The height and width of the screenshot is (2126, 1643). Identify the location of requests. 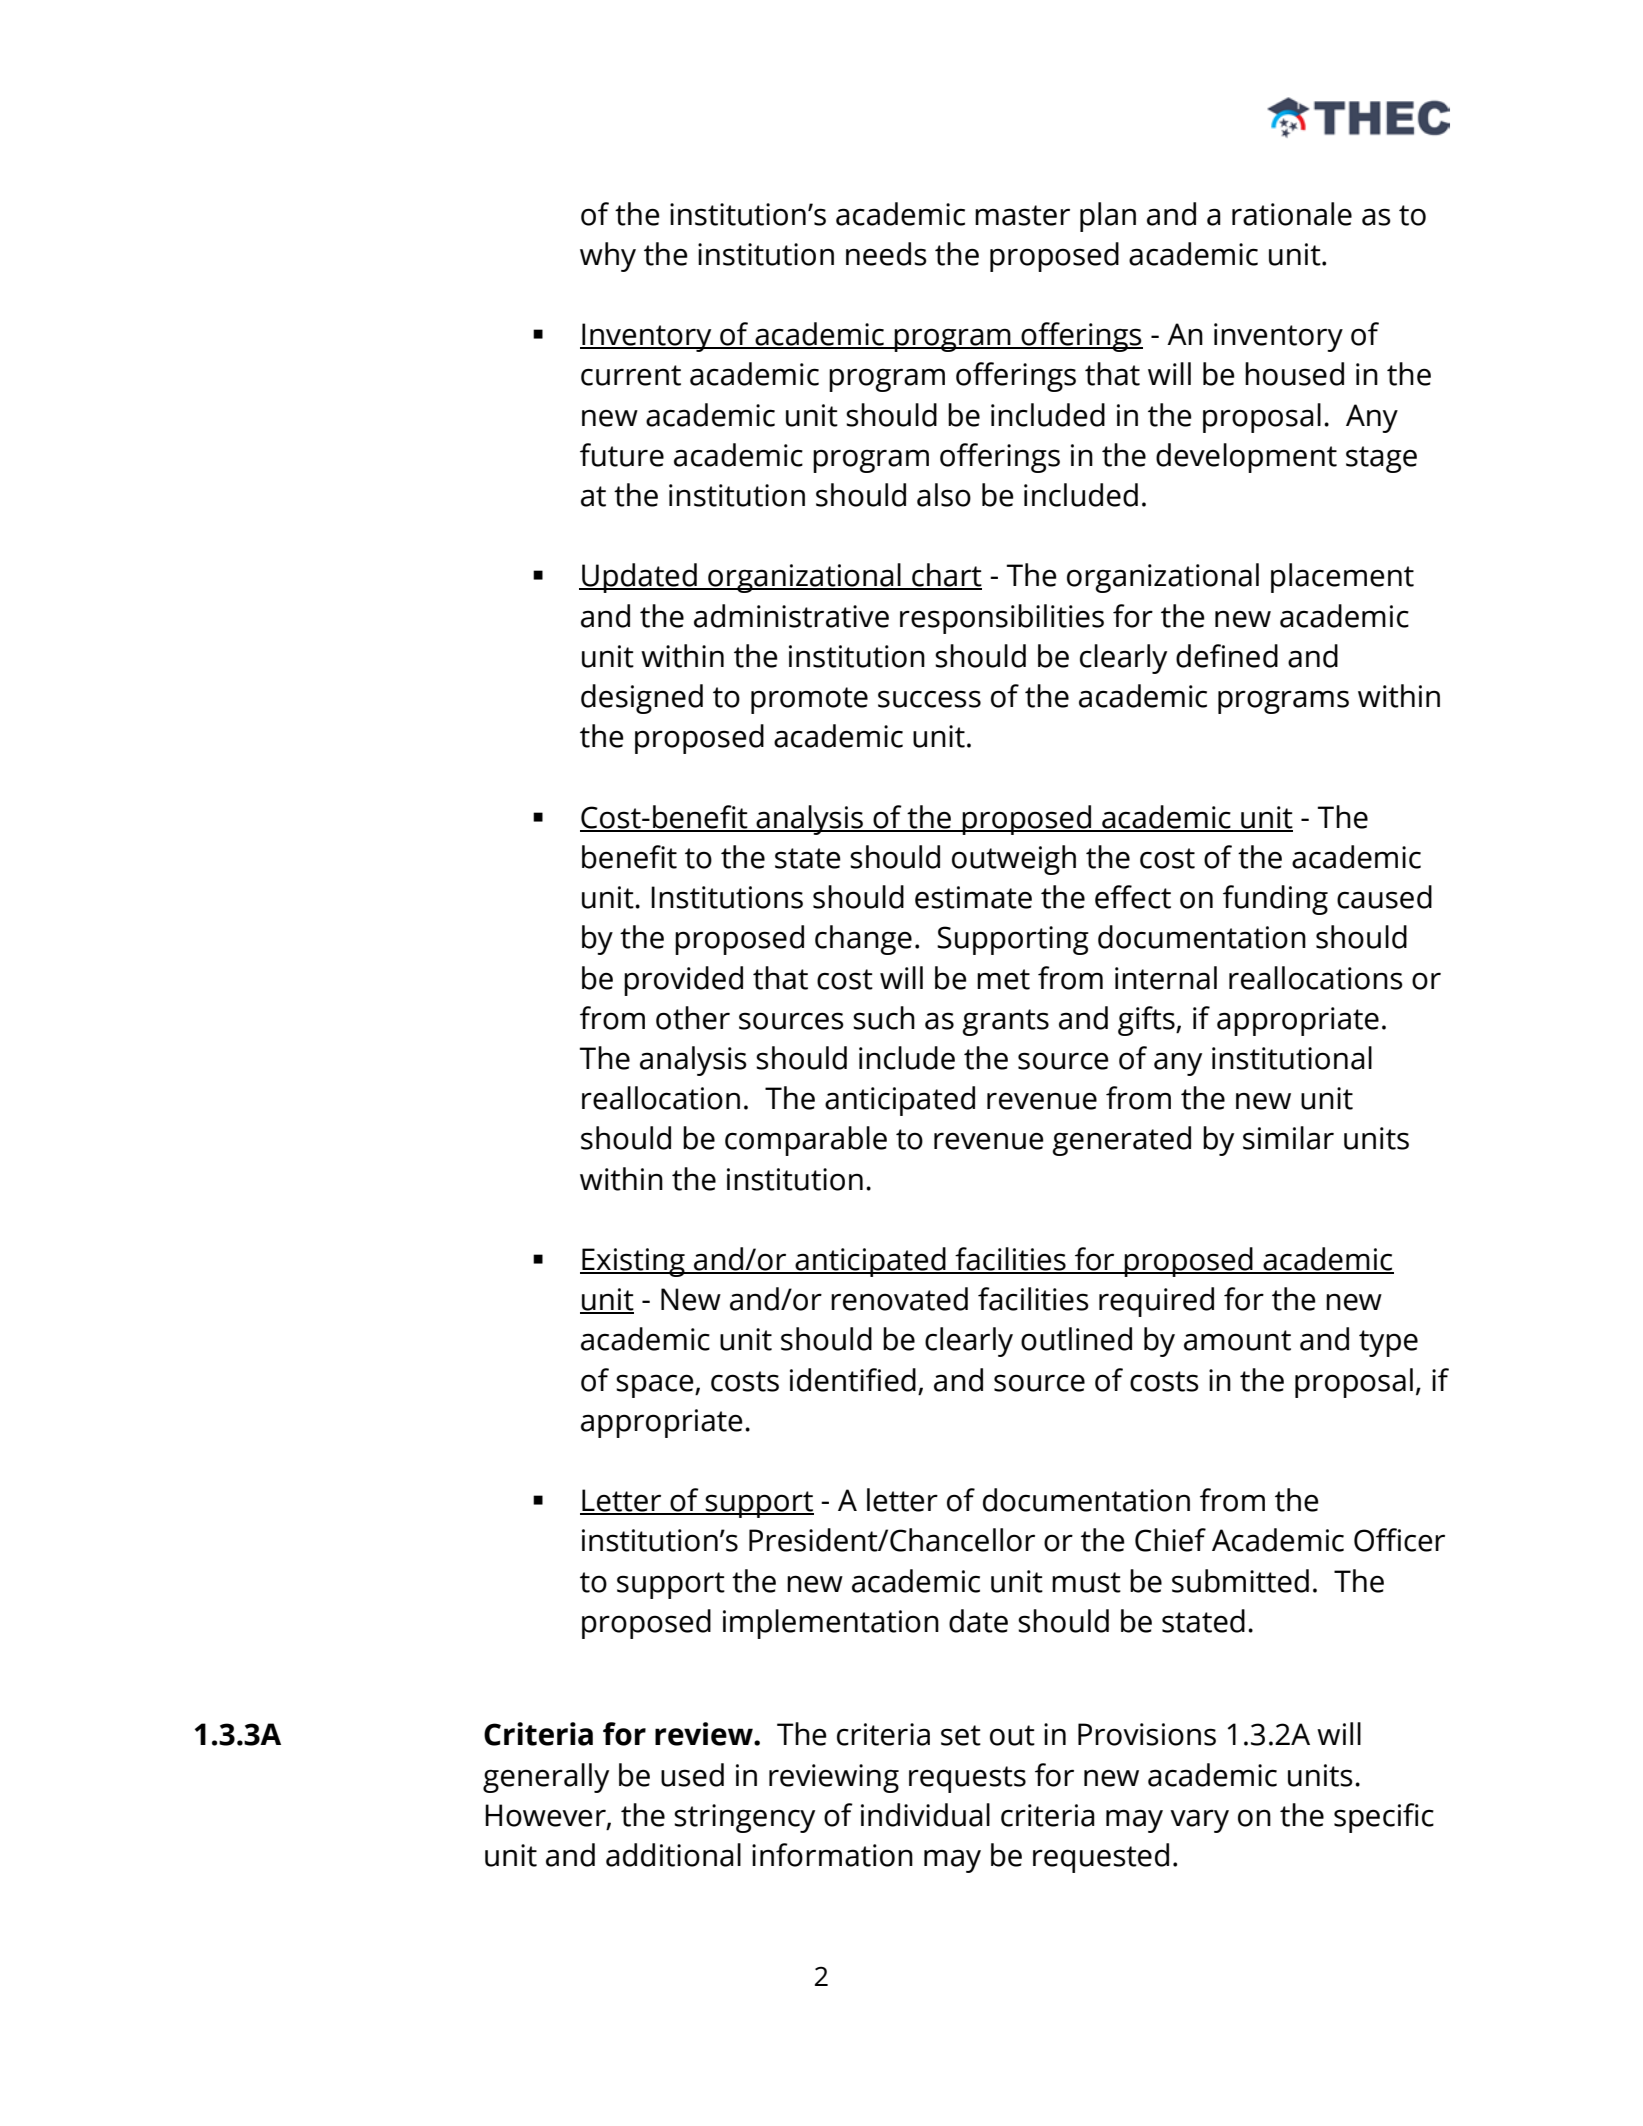
(967, 1779).
